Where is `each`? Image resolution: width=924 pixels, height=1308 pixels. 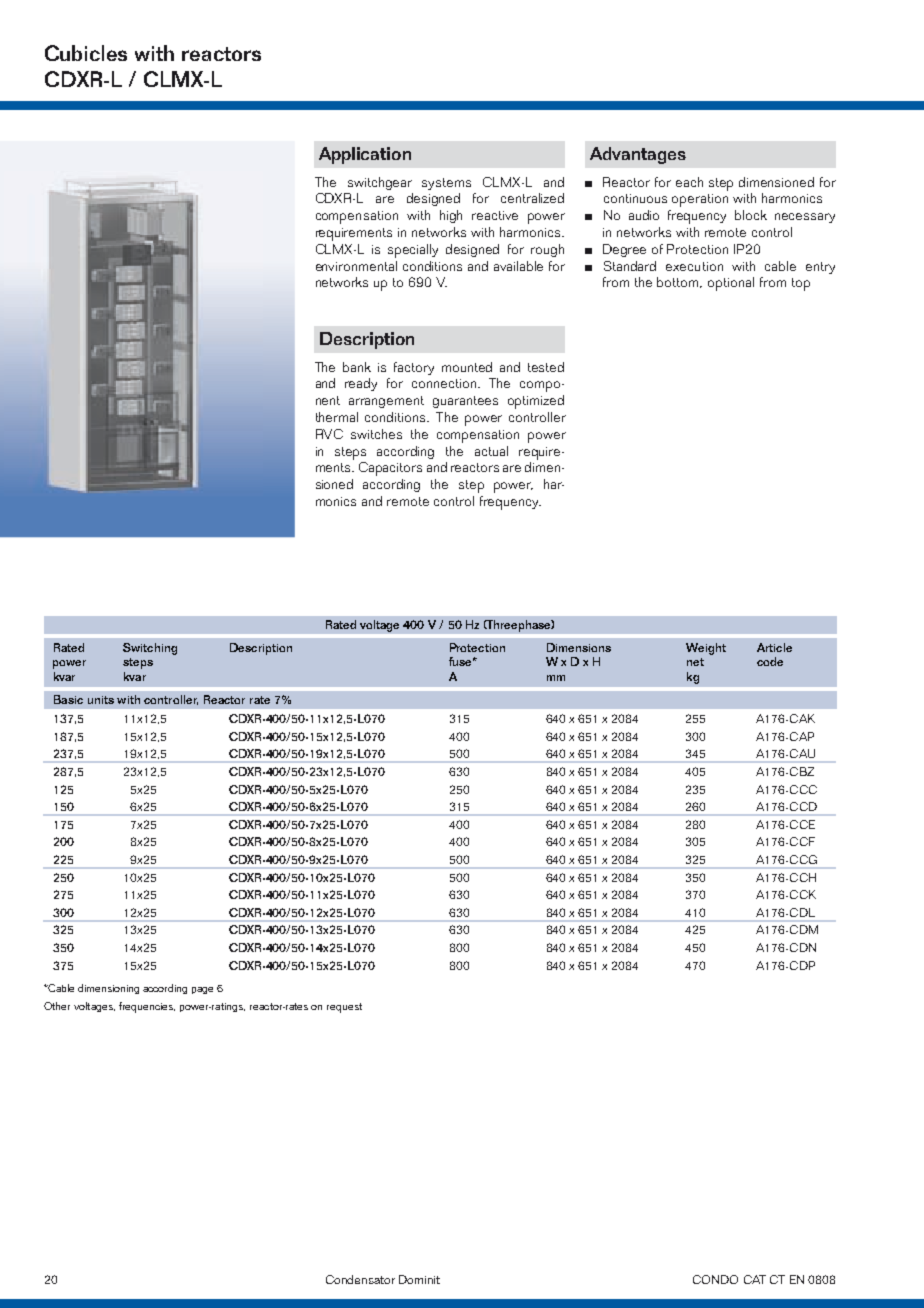
each is located at coordinates (689, 182).
